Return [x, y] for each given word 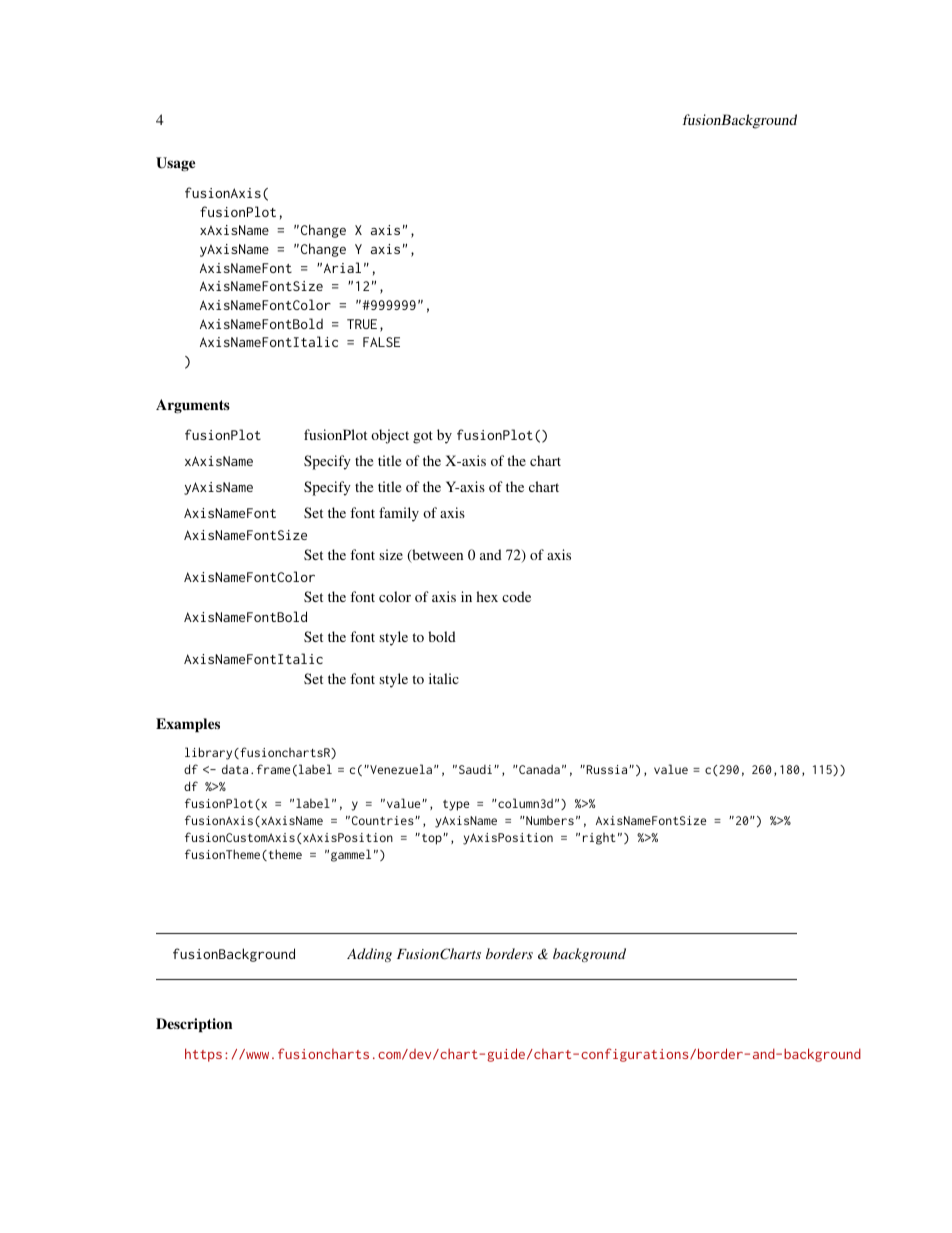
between [436, 556]
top [433, 839]
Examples [188, 725]
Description [194, 1025]
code [516, 596]
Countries [384, 820]
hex [487, 596]
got [423, 437]
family [399, 514]
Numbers [549, 820]
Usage [175, 164]
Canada [538, 769]
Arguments [193, 406]
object [390, 436]
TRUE [362, 324]
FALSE [381, 342]
